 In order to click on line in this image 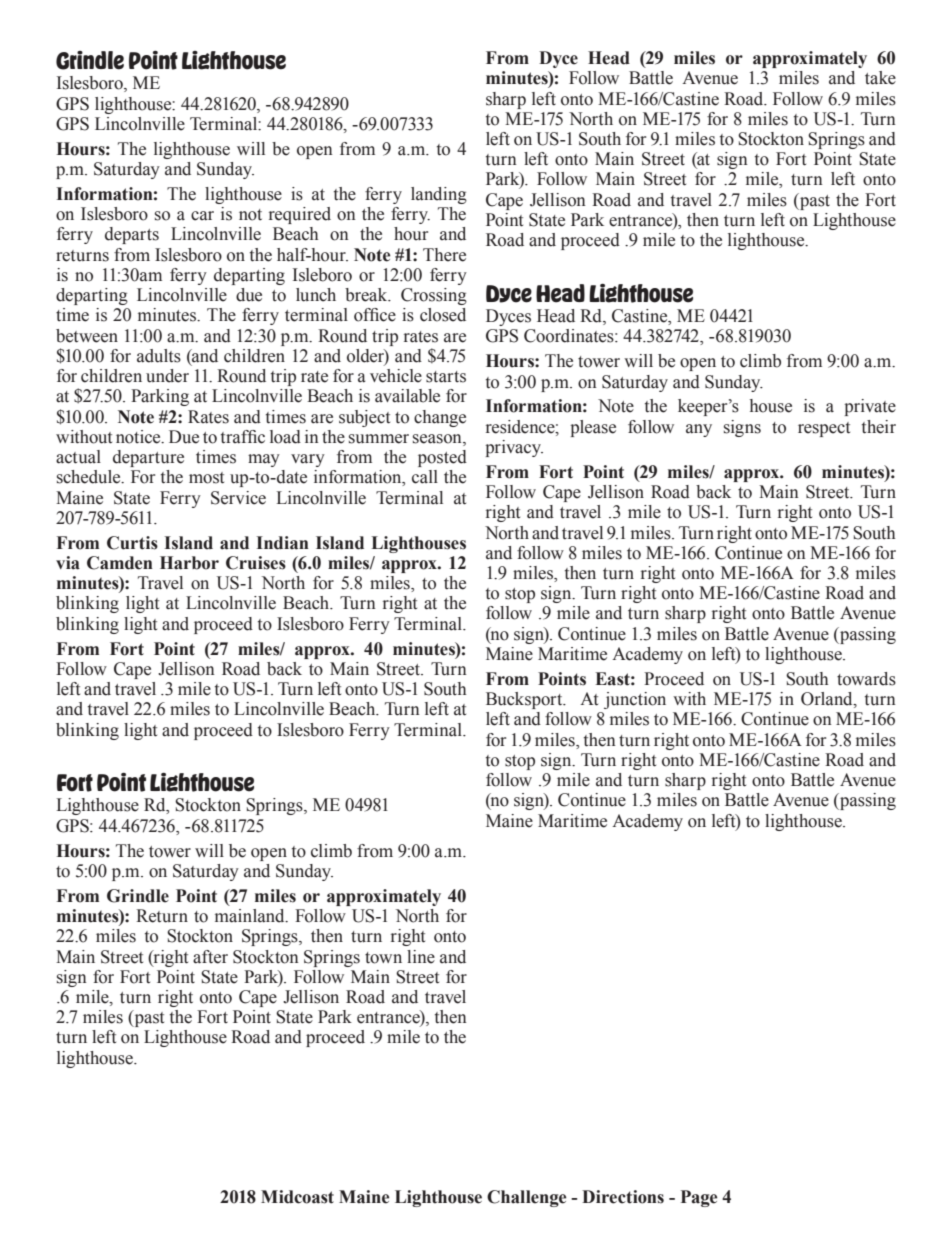, I will do `click(421, 957)`.
